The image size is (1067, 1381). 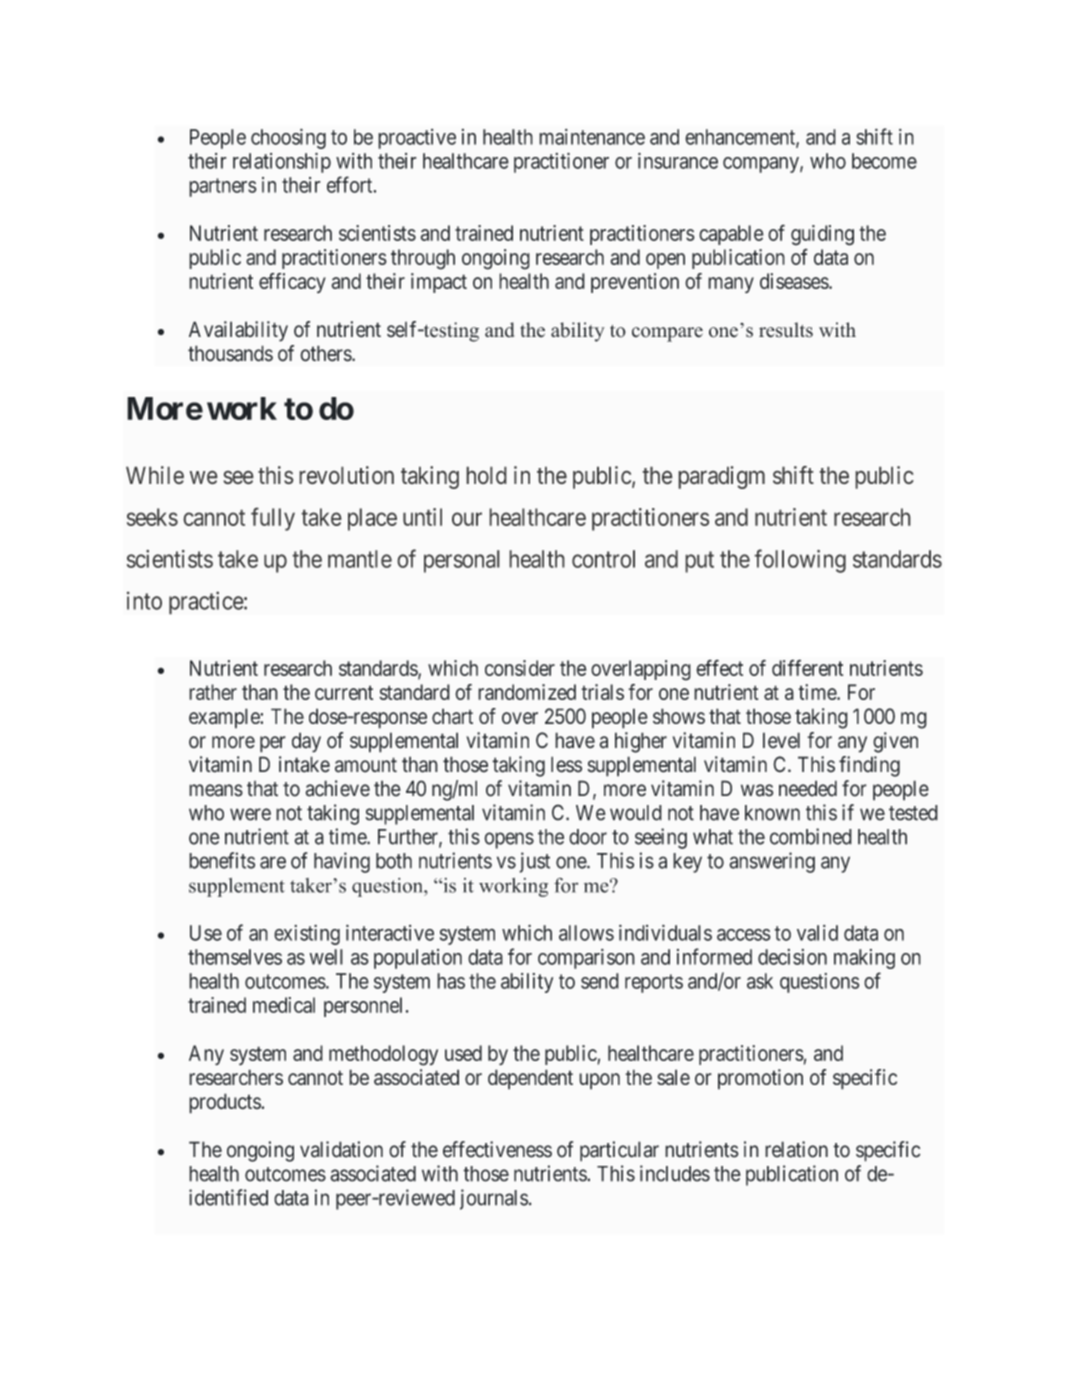 What do you see at coordinates (884, 161) in the page?
I see `become` at bounding box center [884, 161].
